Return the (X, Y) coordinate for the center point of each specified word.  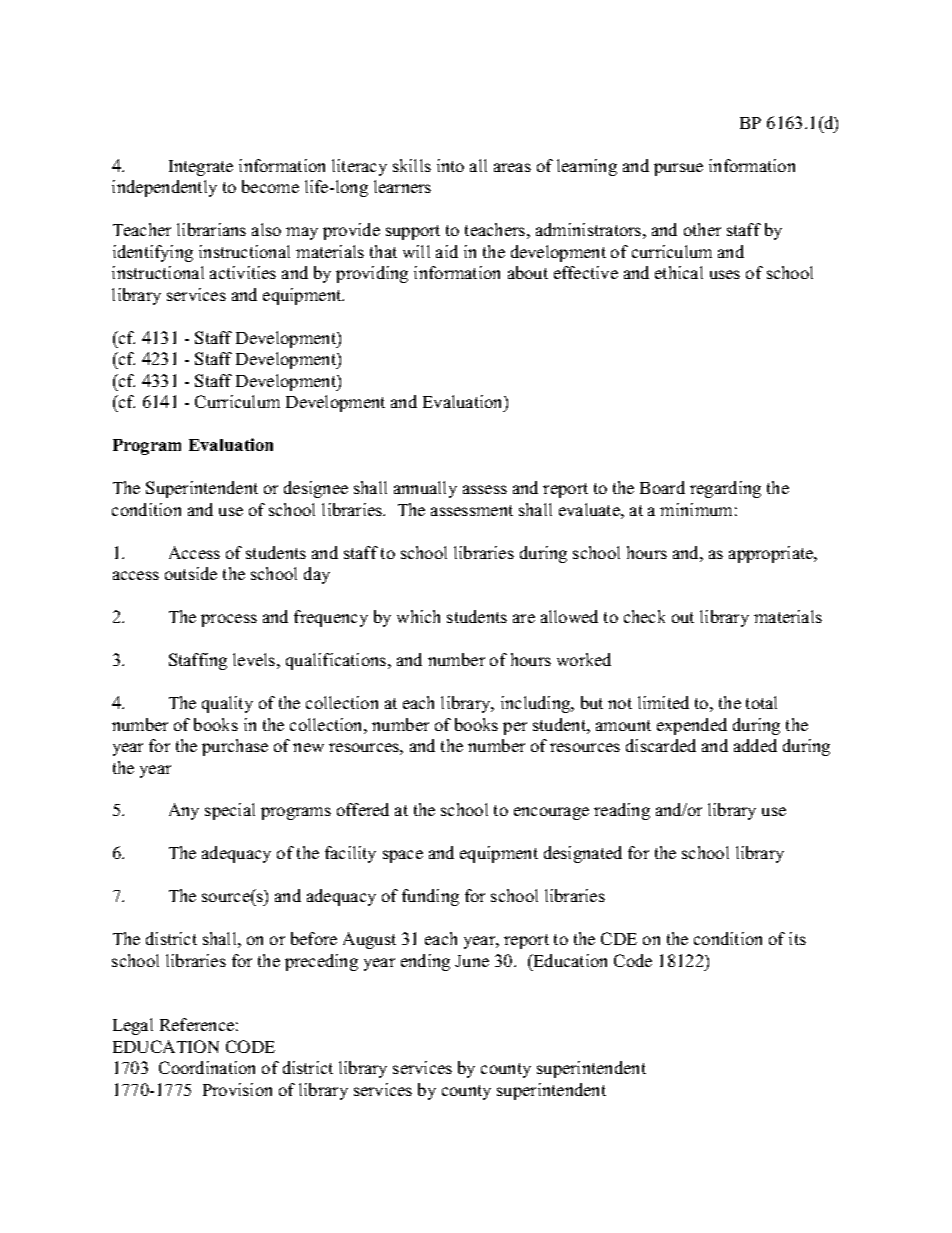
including (537, 704)
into (450, 165)
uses (725, 274)
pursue (678, 169)
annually (425, 489)
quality (227, 704)
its (797, 938)
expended (692, 726)
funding (430, 897)
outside (191, 573)
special (230, 811)
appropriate (772, 554)
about (528, 272)
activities (243, 272)
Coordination (207, 1067)
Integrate (201, 168)
